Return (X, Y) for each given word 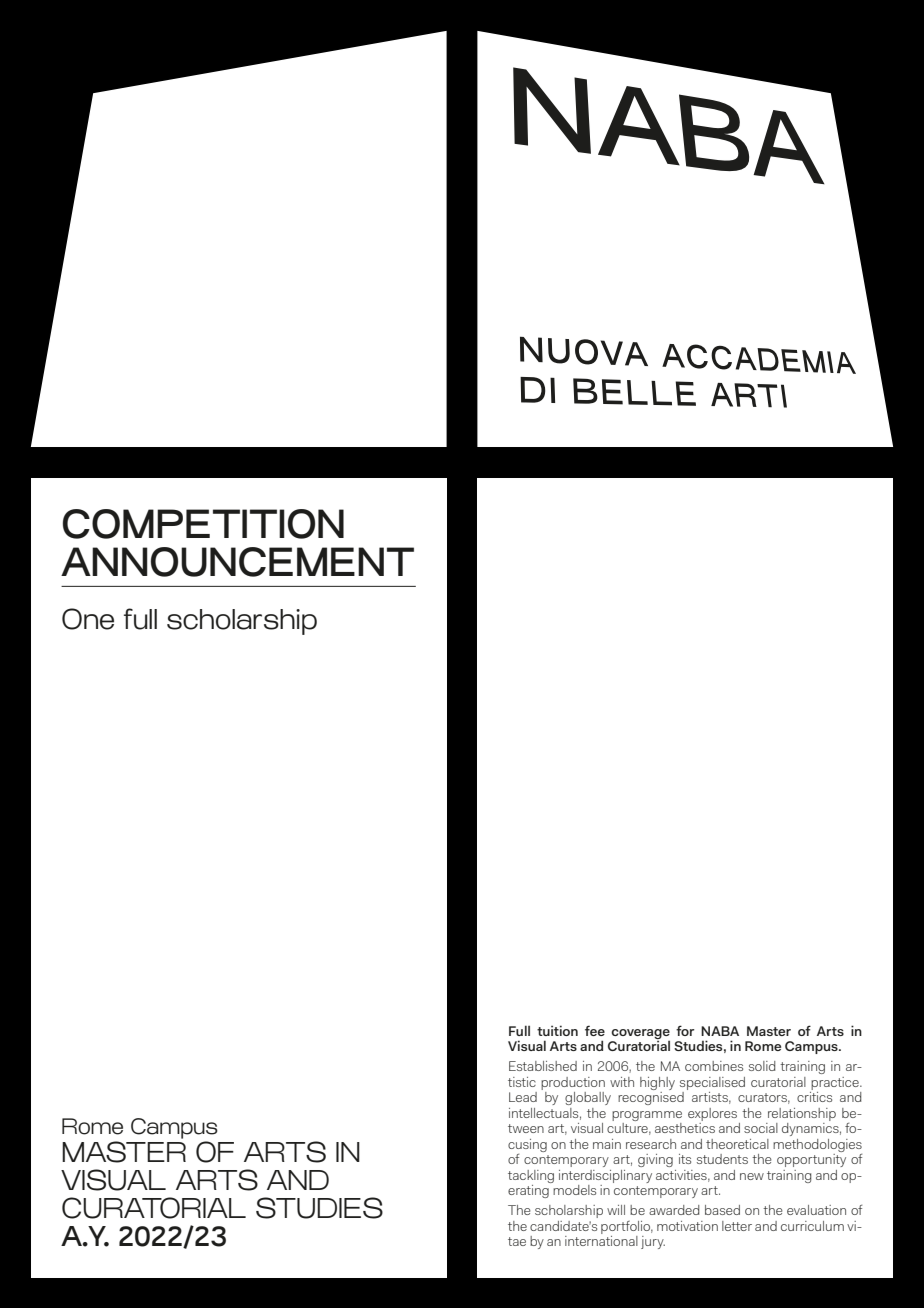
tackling (531, 1176)
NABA (720, 1031)
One (88, 619)
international (601, 1241)
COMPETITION (203, 524)
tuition (557, 1030)
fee (595, 1030)
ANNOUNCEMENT (237, 562)
